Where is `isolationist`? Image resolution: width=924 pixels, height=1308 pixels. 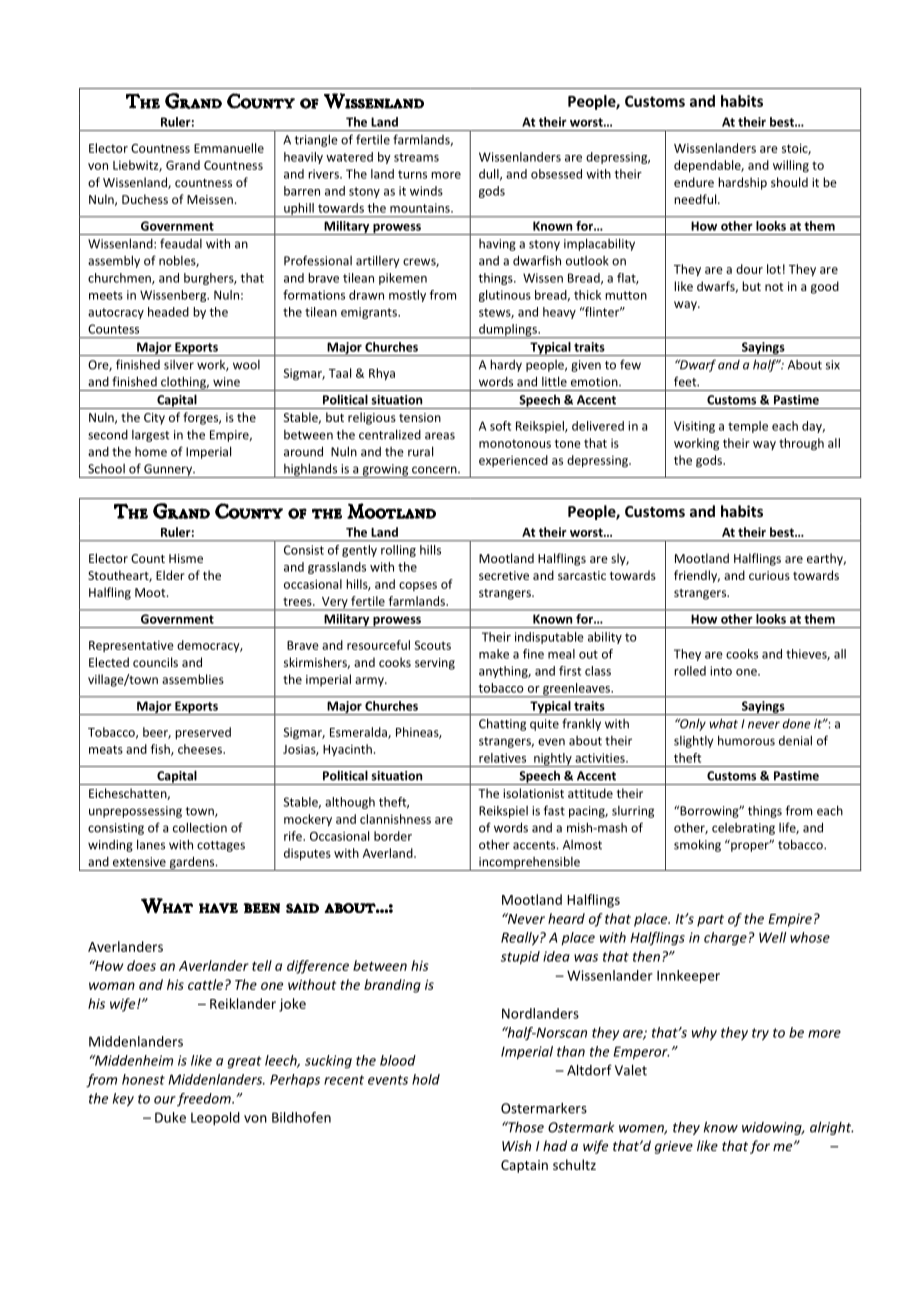 isolationist is located at coordinates (533, 793).
